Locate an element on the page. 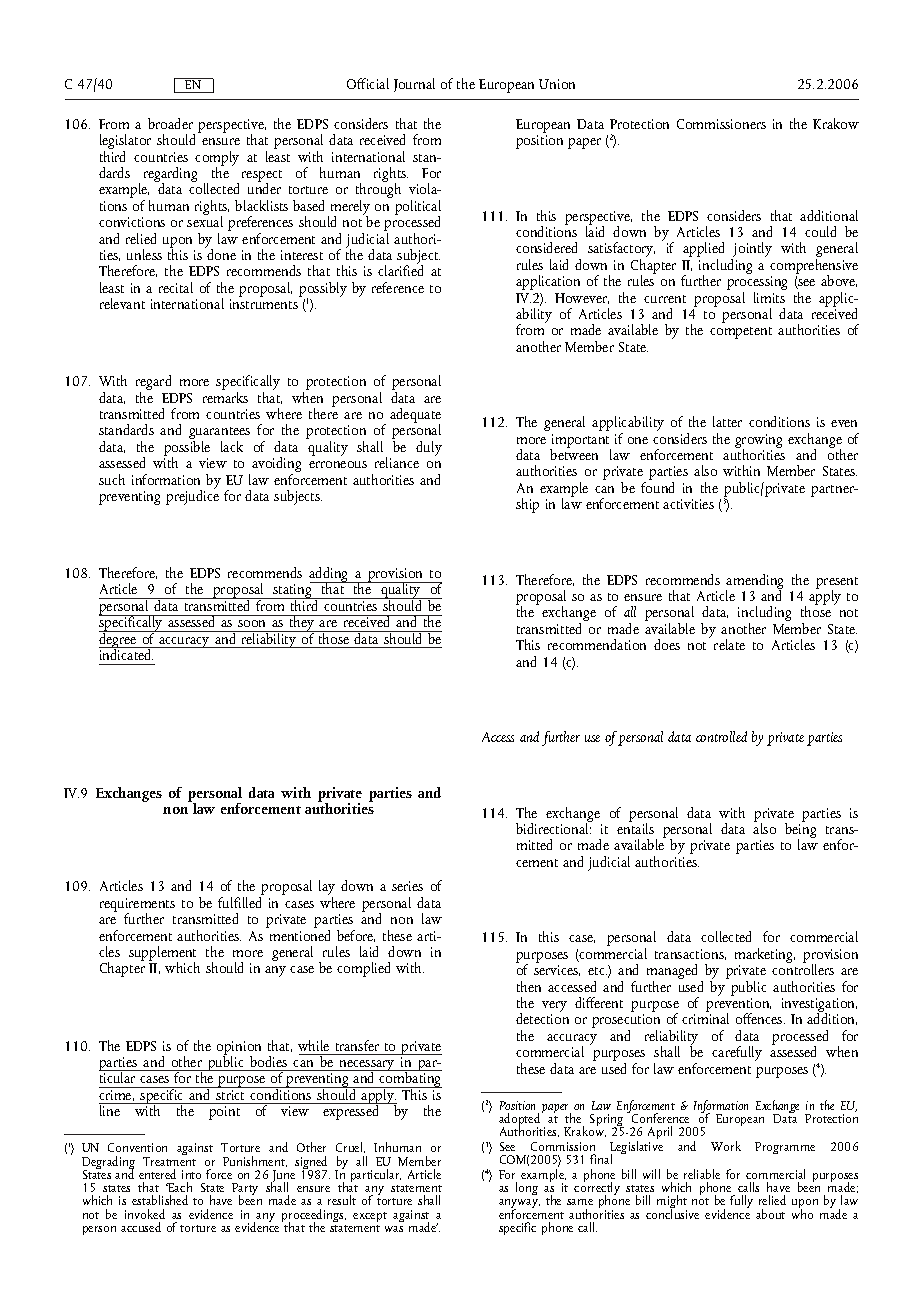 This page has width=924, height=1308. into is located at coordinates (191, 1174).
